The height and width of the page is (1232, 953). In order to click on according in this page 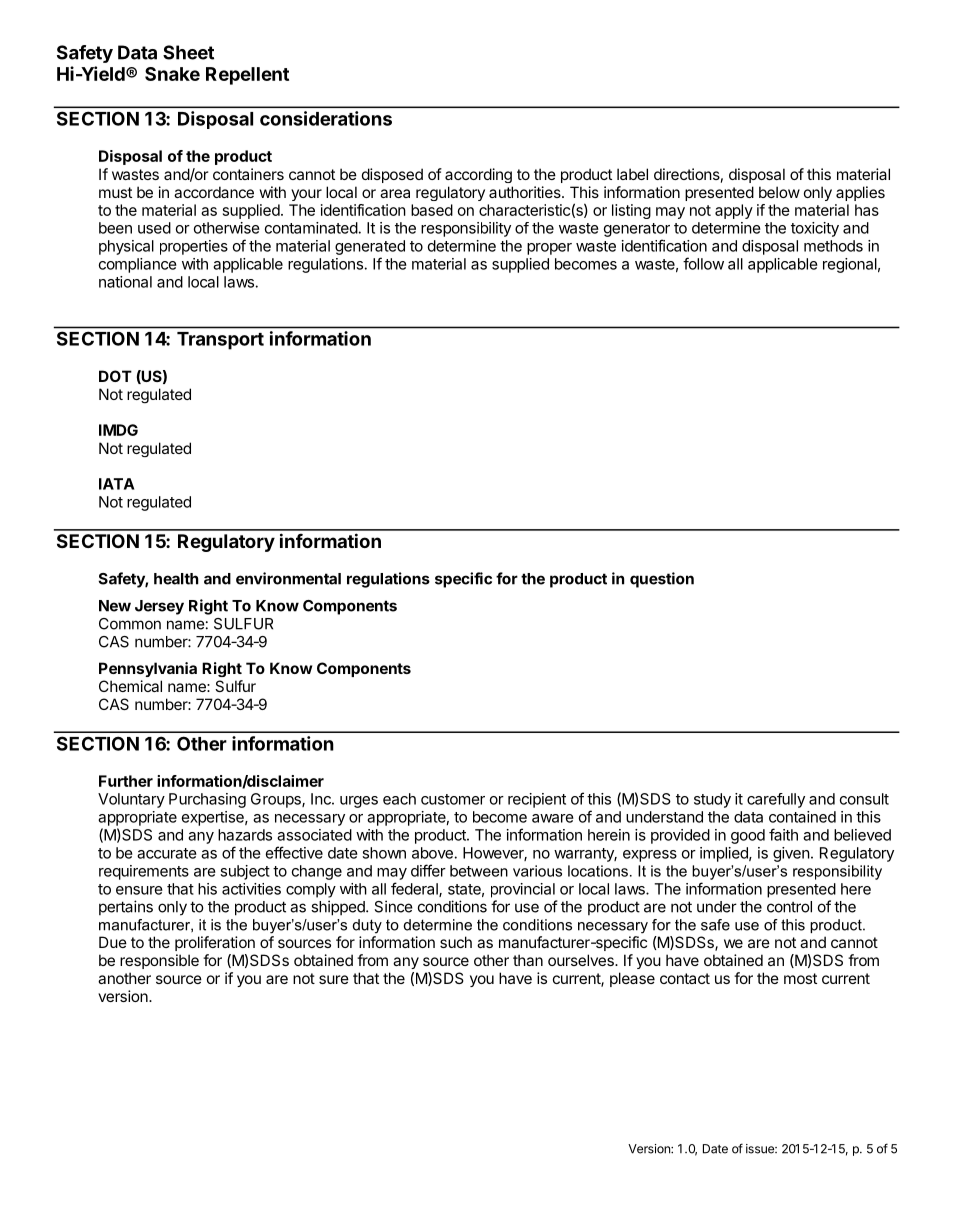, I will do `click(478, 175)`.
